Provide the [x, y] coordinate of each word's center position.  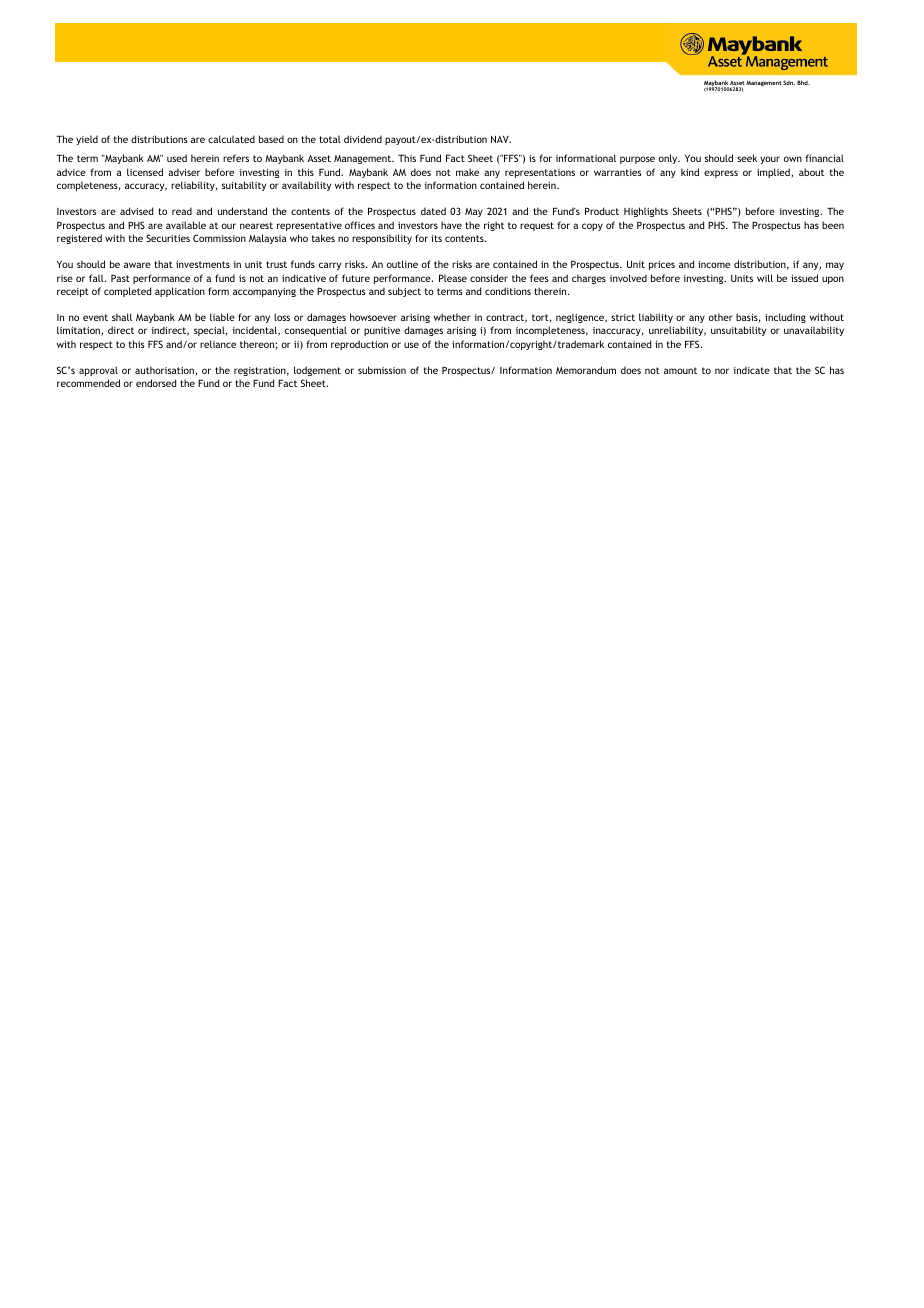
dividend [363, 139]
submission [382, 370]
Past [120, 278]
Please [453, 278]
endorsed [156, 383]
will [765, 278]
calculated [231, 139]
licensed [145, 172]
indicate [752, 370]
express [721, 174]
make [467, 172]
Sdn [789, 82]
